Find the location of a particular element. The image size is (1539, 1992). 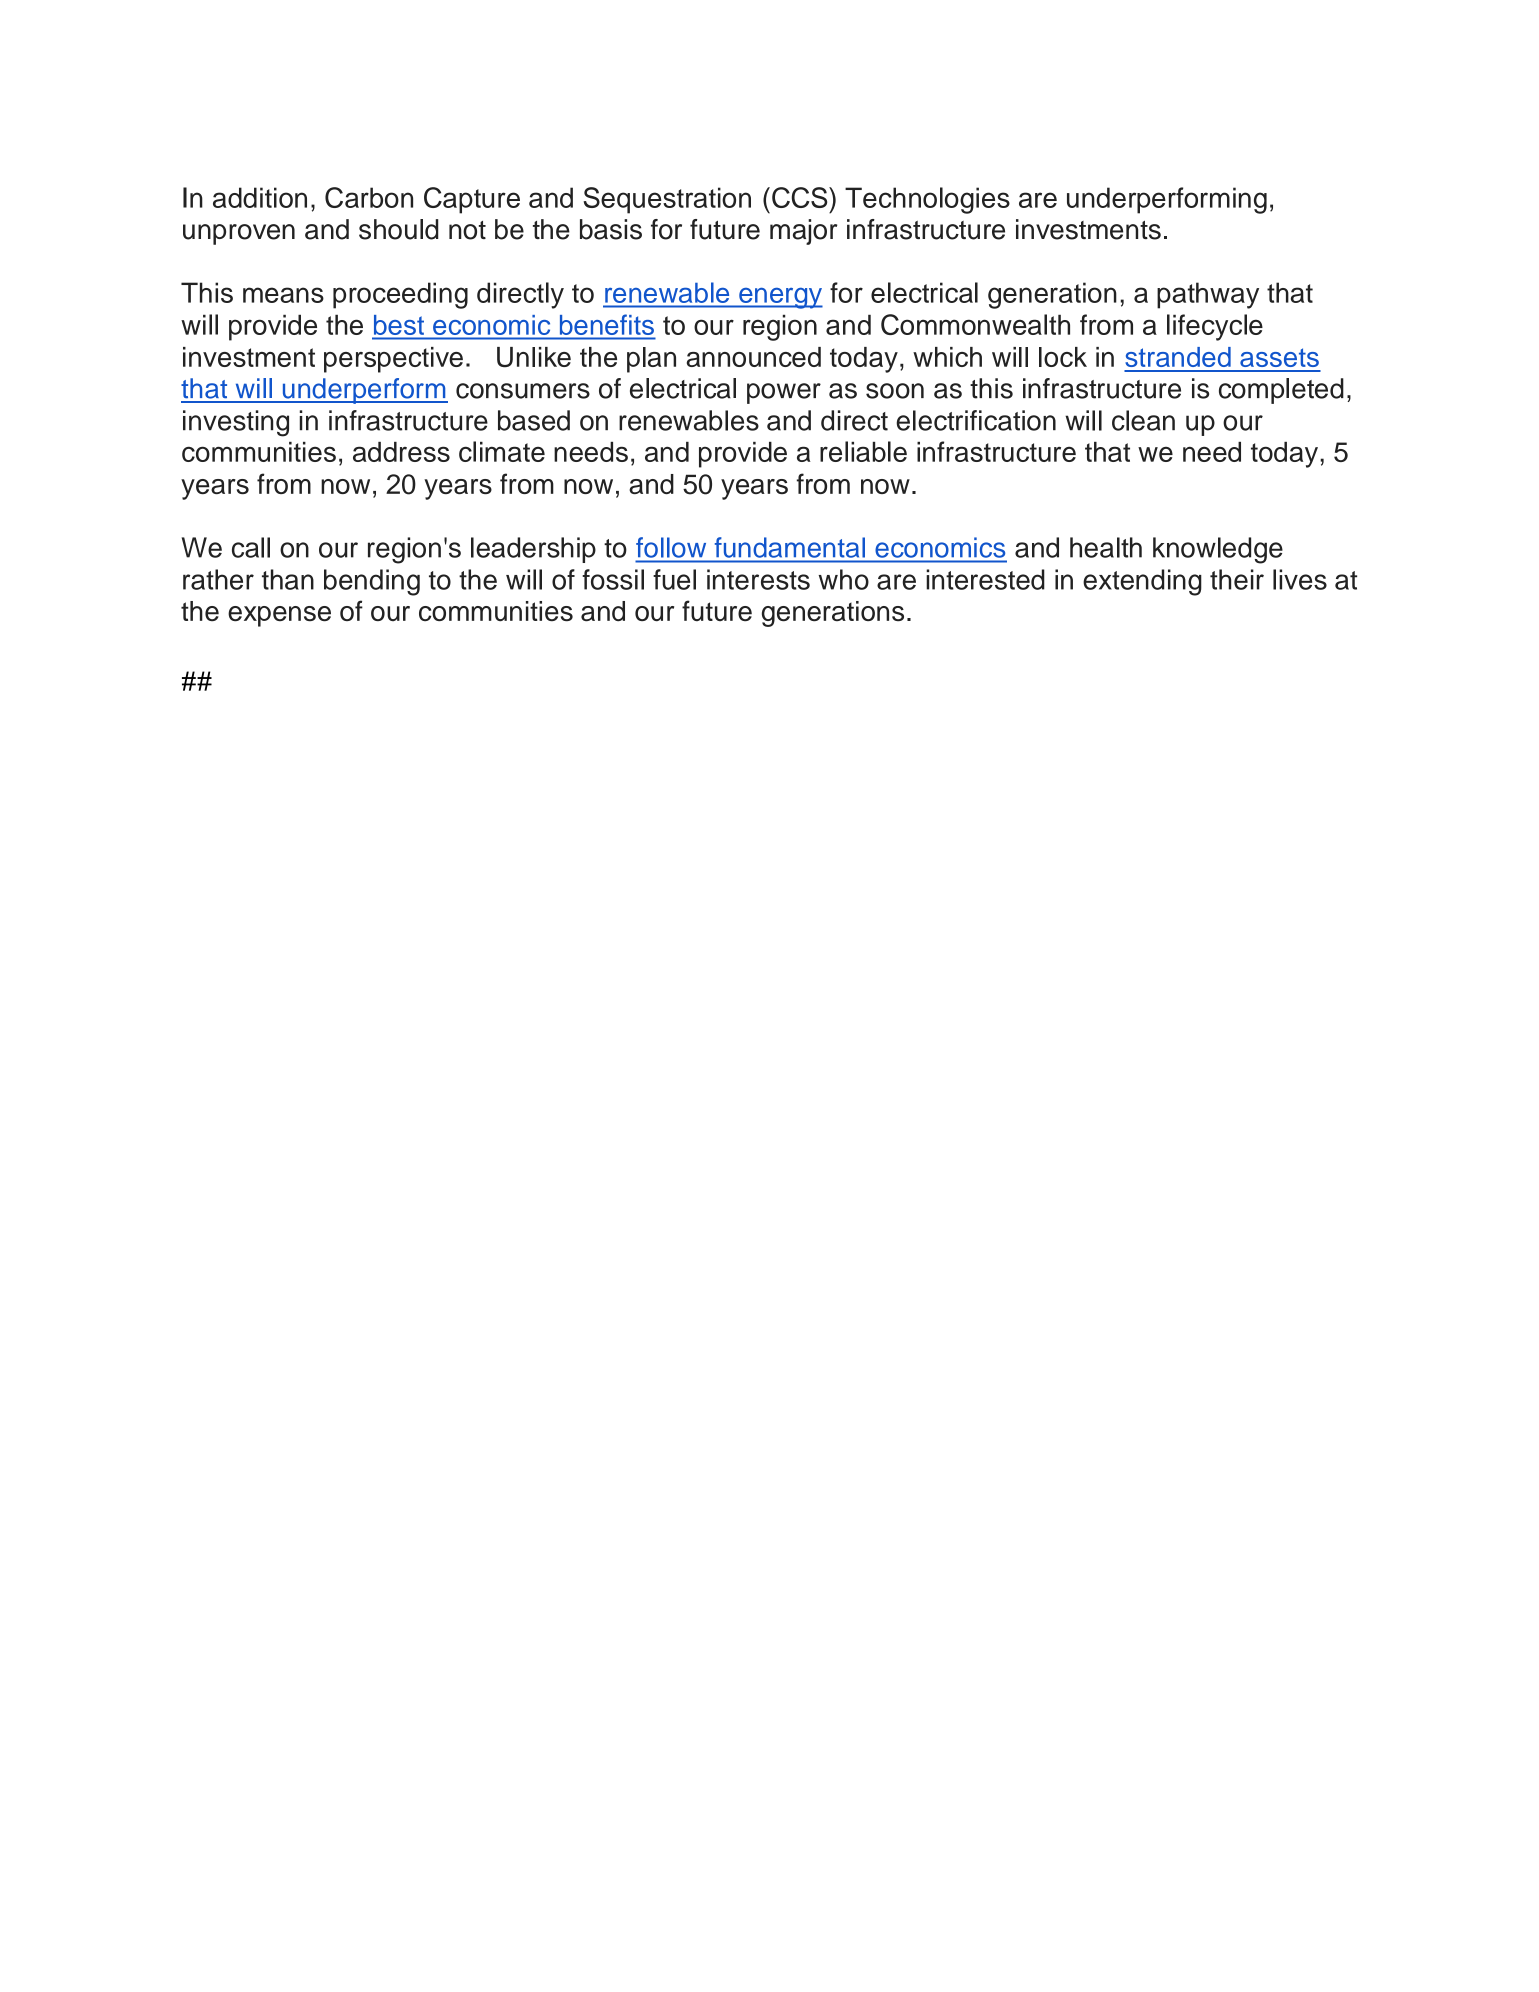

proceeding is located at coordinates (400, 295).
